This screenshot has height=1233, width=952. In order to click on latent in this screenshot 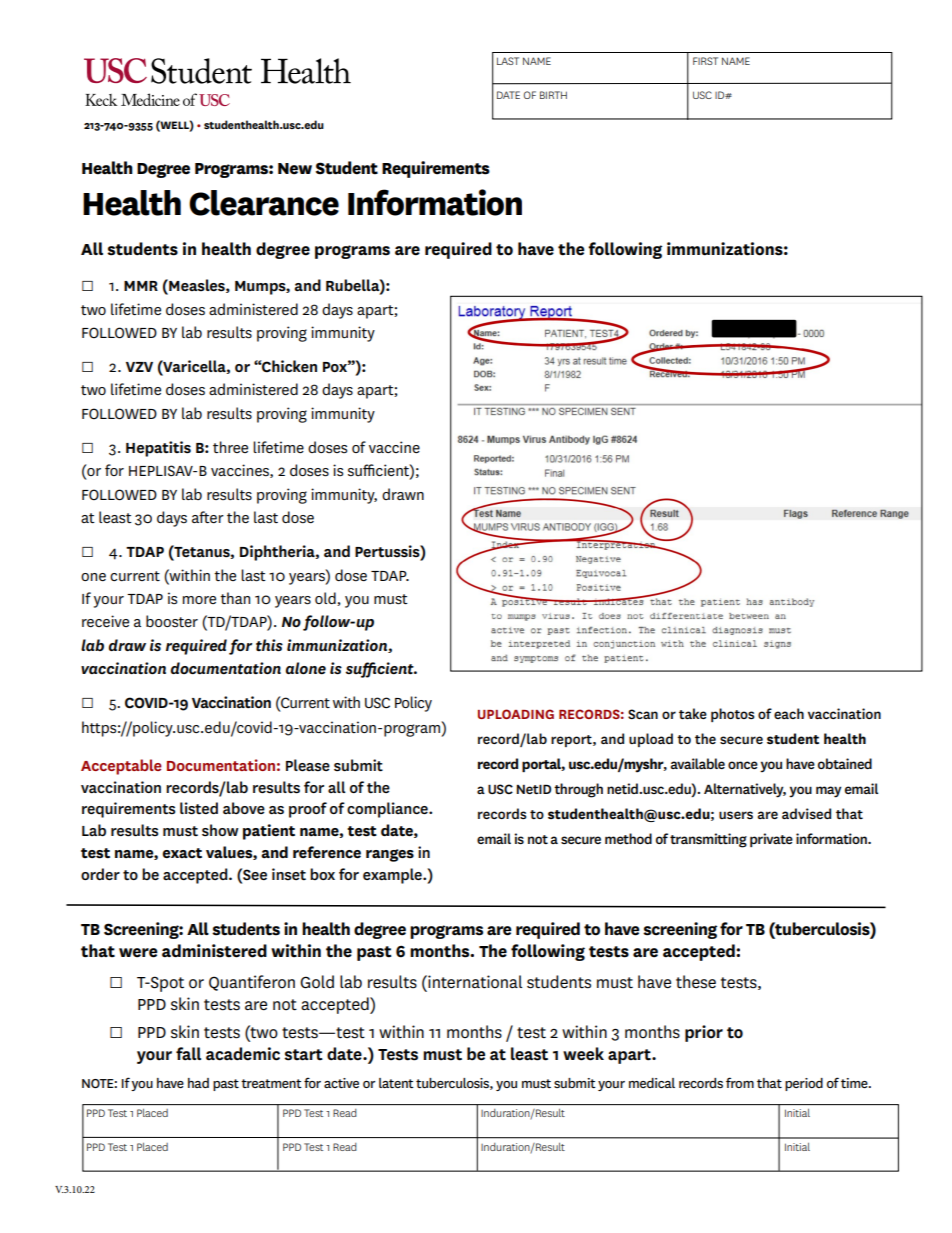, I will do `click(396, 1083)`.
